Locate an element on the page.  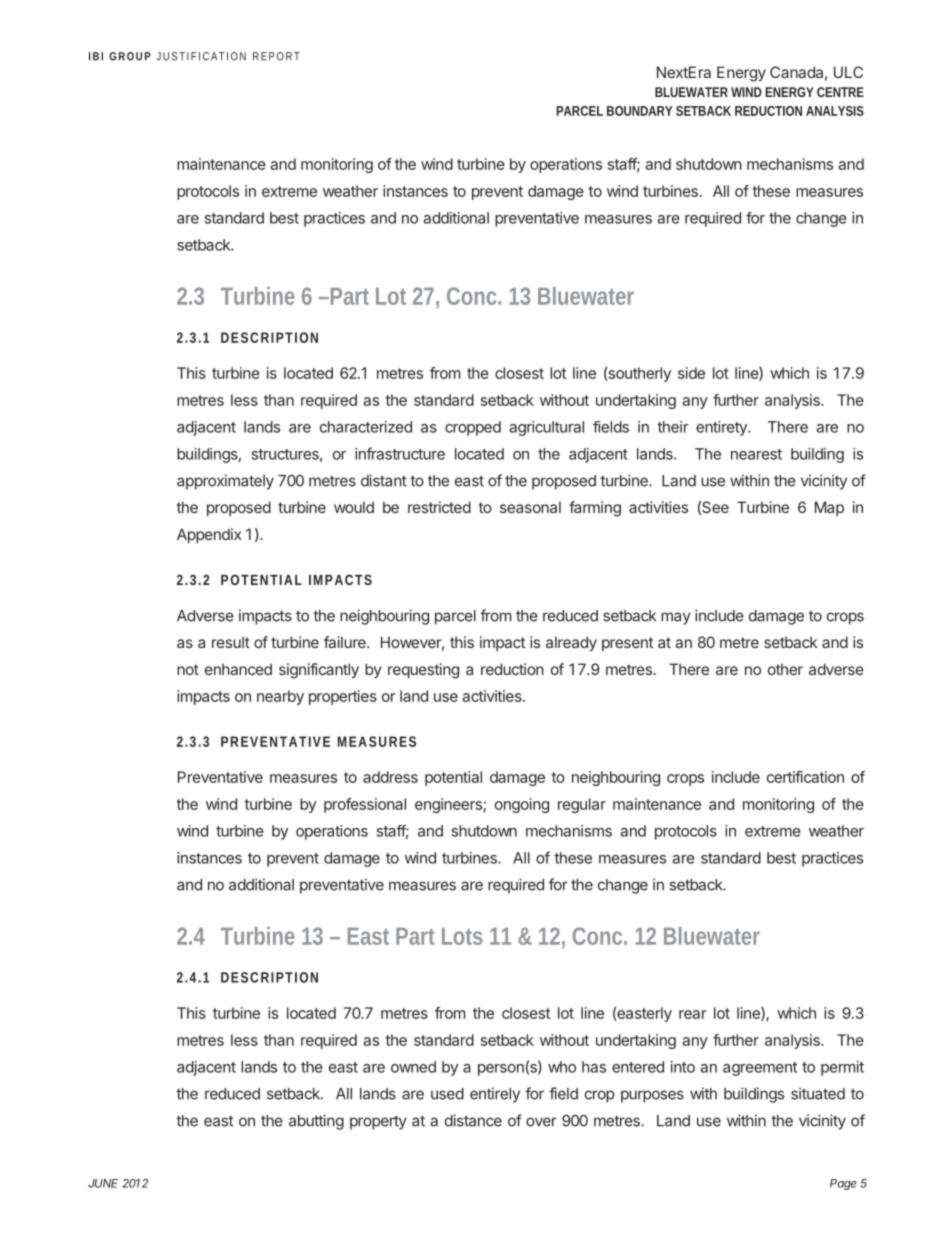
CENTRE is located at coordinates (840, 92).
